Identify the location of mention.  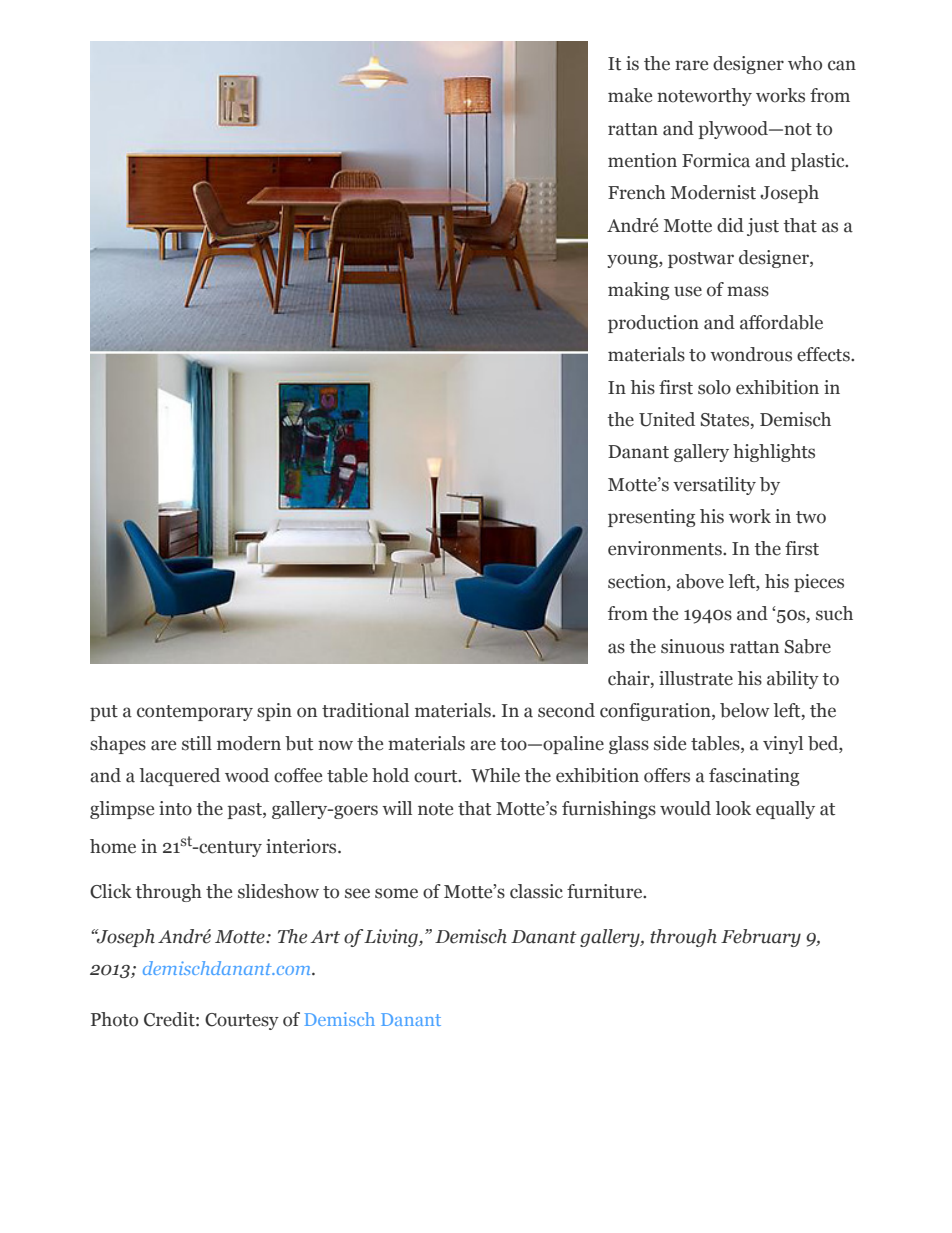
(642, 160).
